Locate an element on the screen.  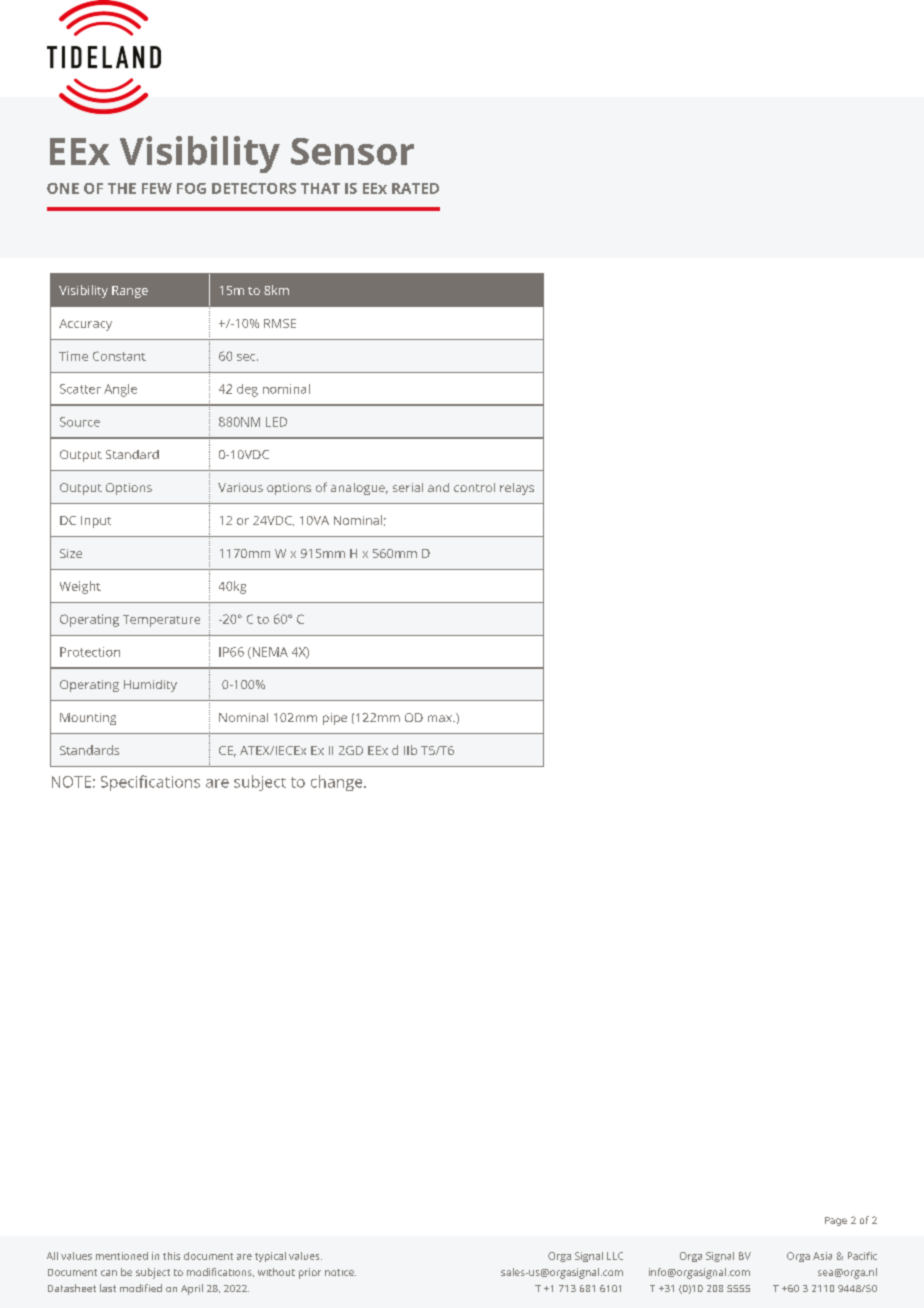
NOTE is located at coordinates (71, 782).
